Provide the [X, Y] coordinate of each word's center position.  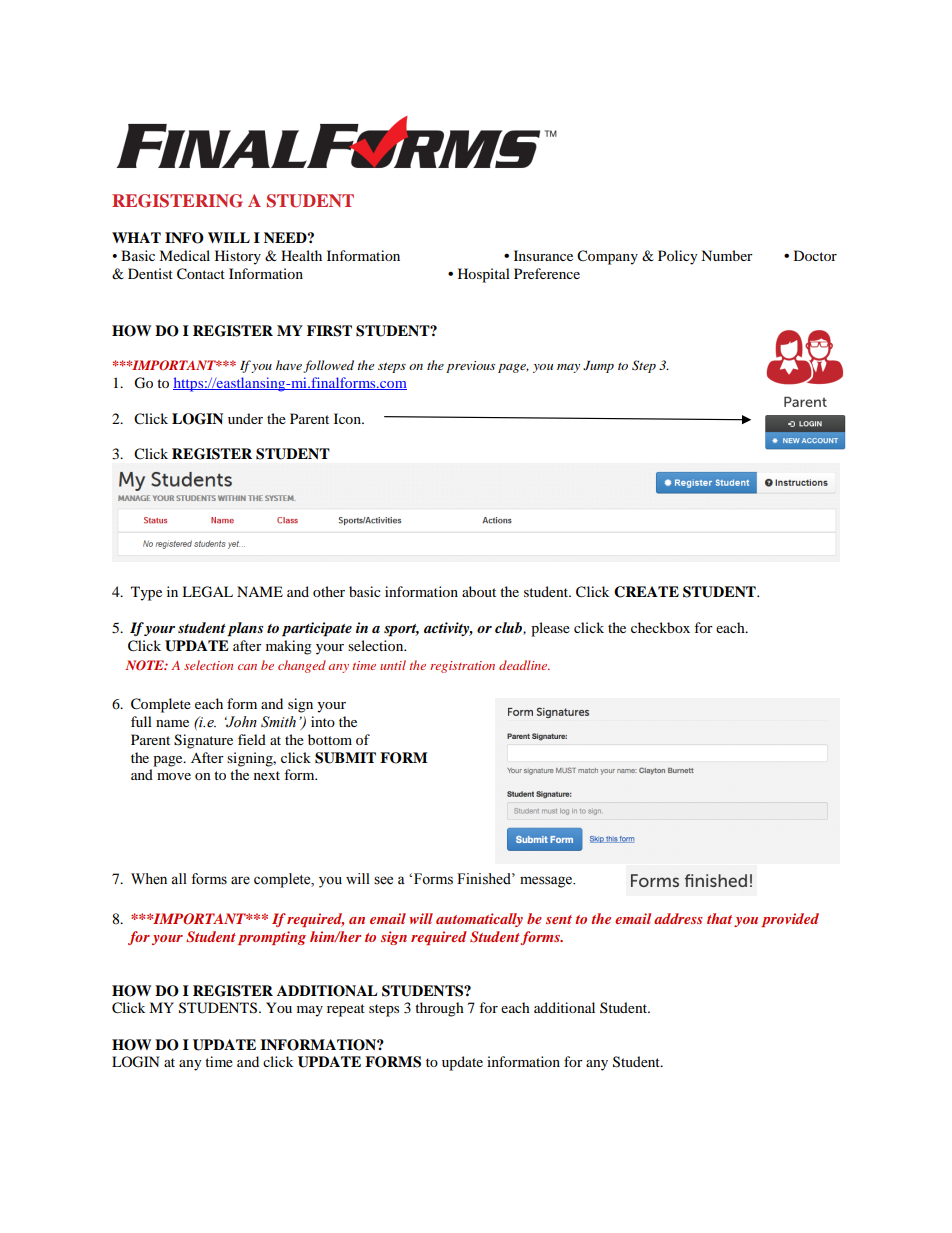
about [479, 591]
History [238, 257]
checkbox [660, 627]
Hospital [484, 275]
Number [727, 255]
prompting [272, 938]
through [439, 1009]
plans [245, 629]
